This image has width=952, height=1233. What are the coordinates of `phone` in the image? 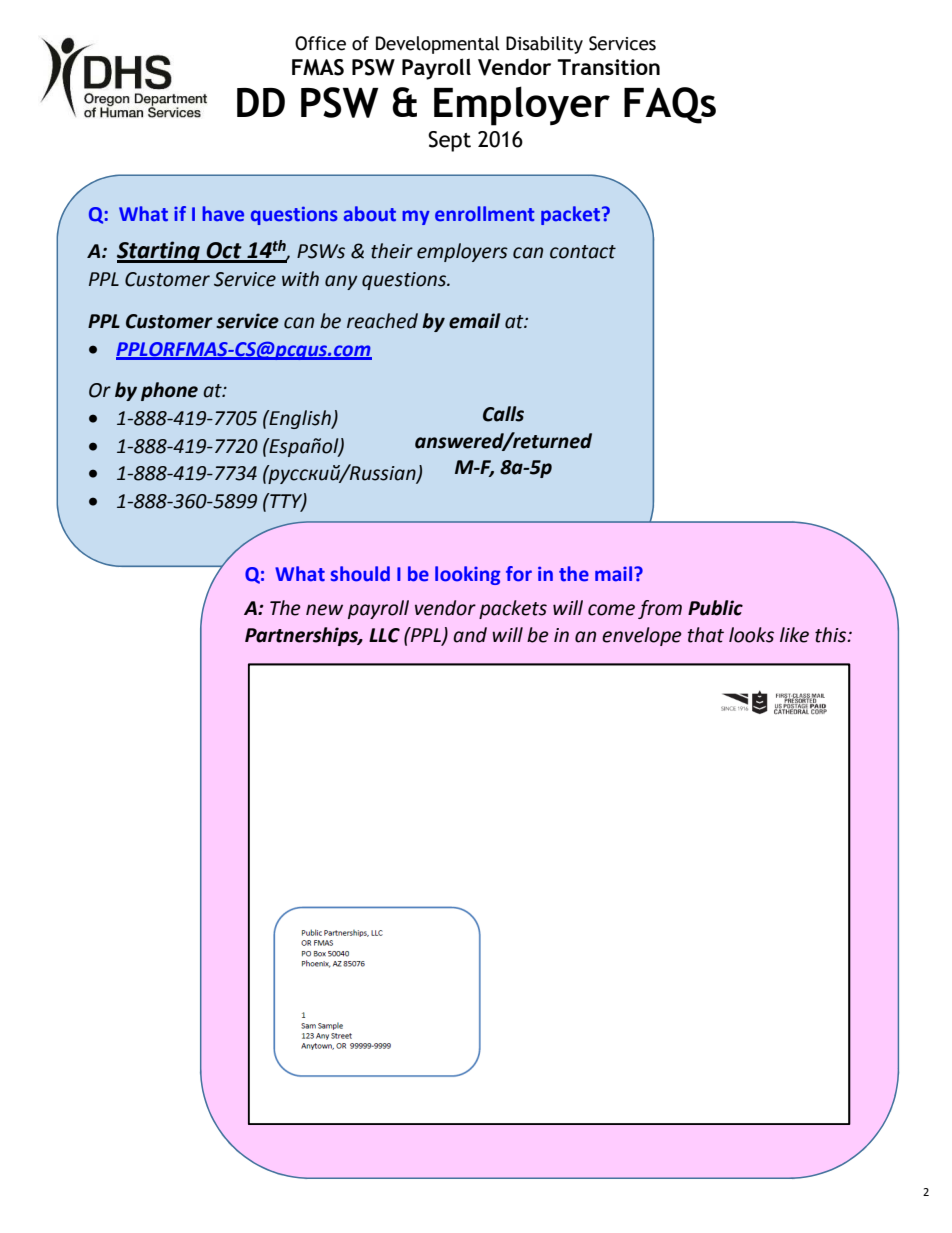 It's located at (169, 391).
